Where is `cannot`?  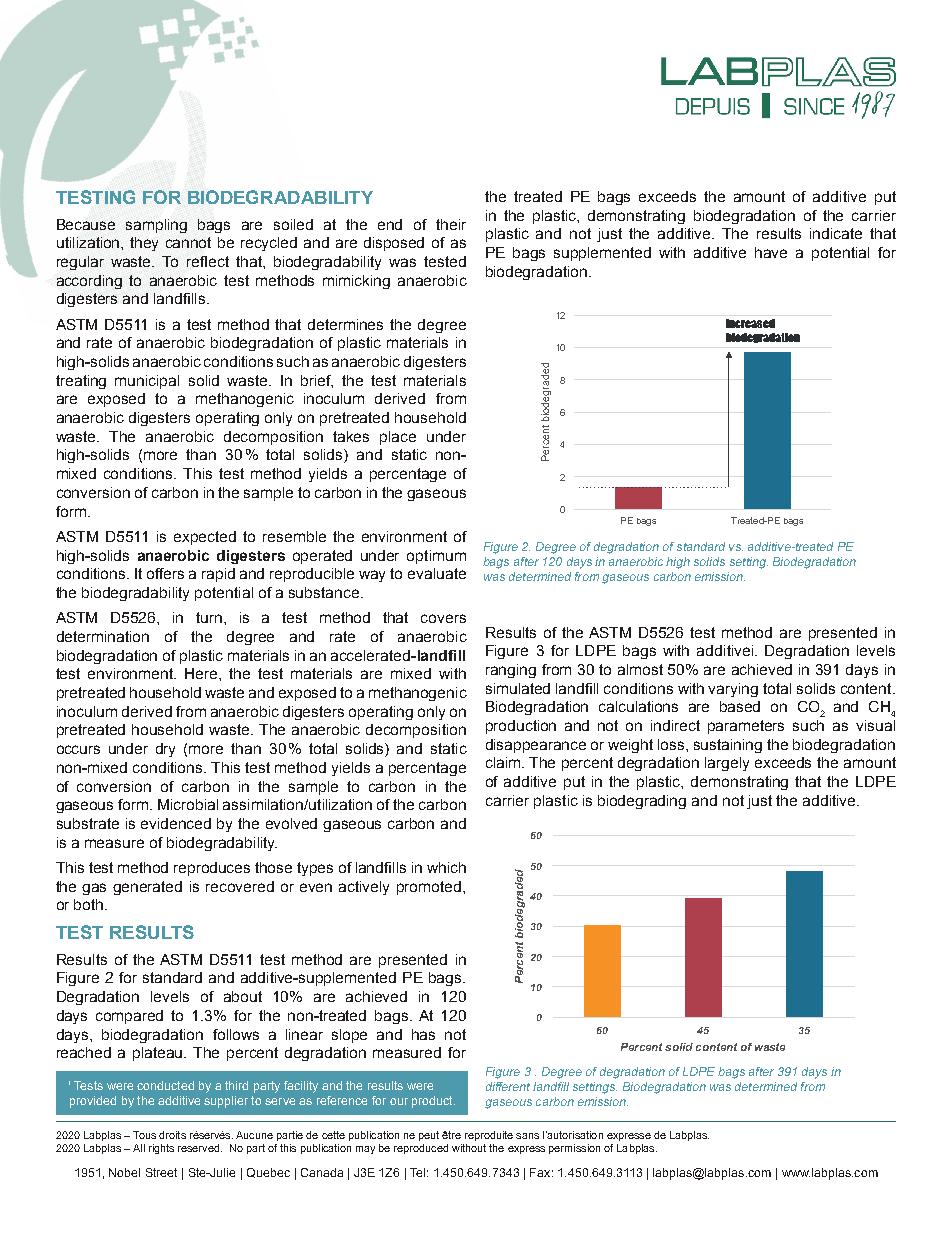
cannot is located at coordinates (188, 242).
